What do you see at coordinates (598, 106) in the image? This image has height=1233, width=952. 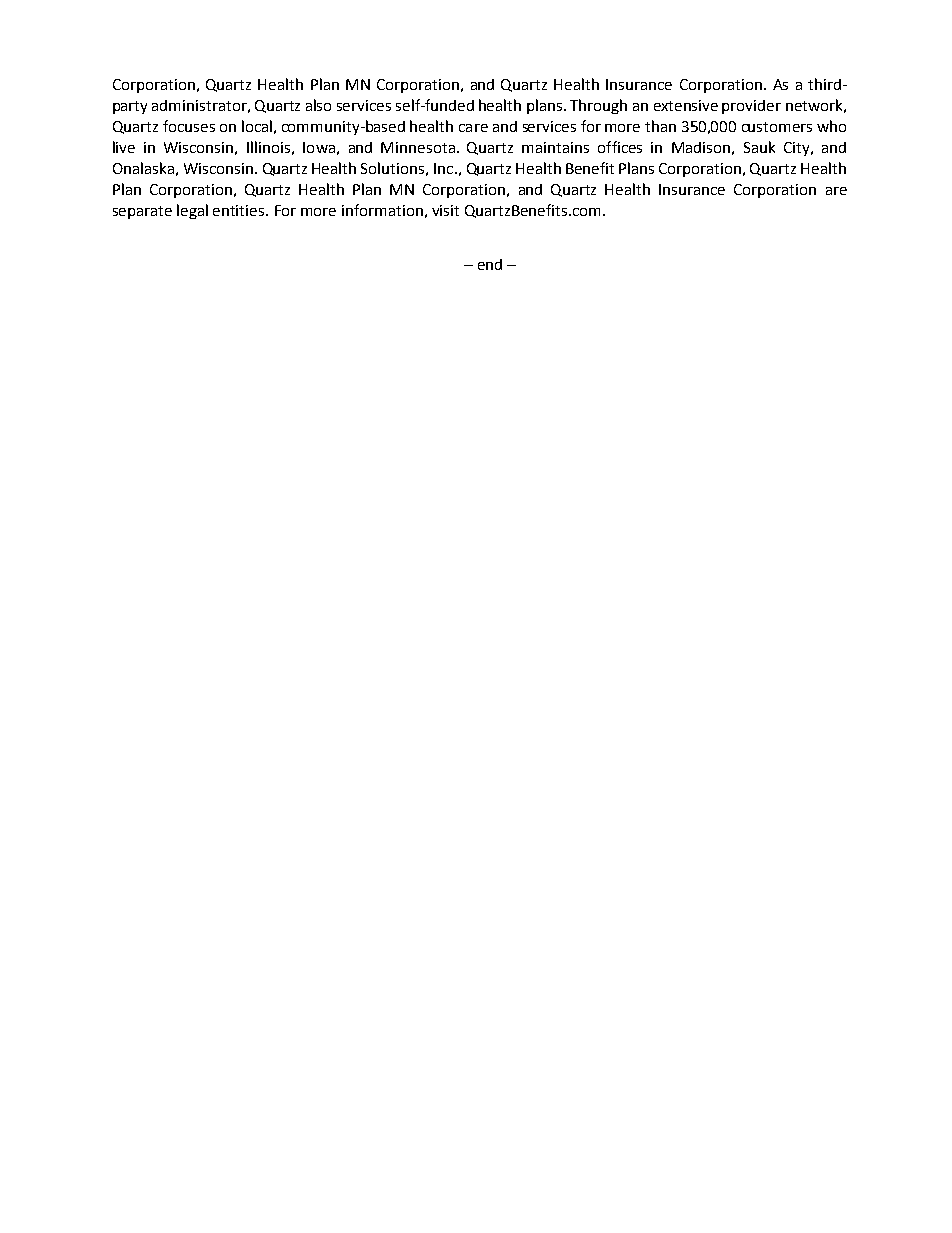 I see `Through` at bounding box center [598, 106].
